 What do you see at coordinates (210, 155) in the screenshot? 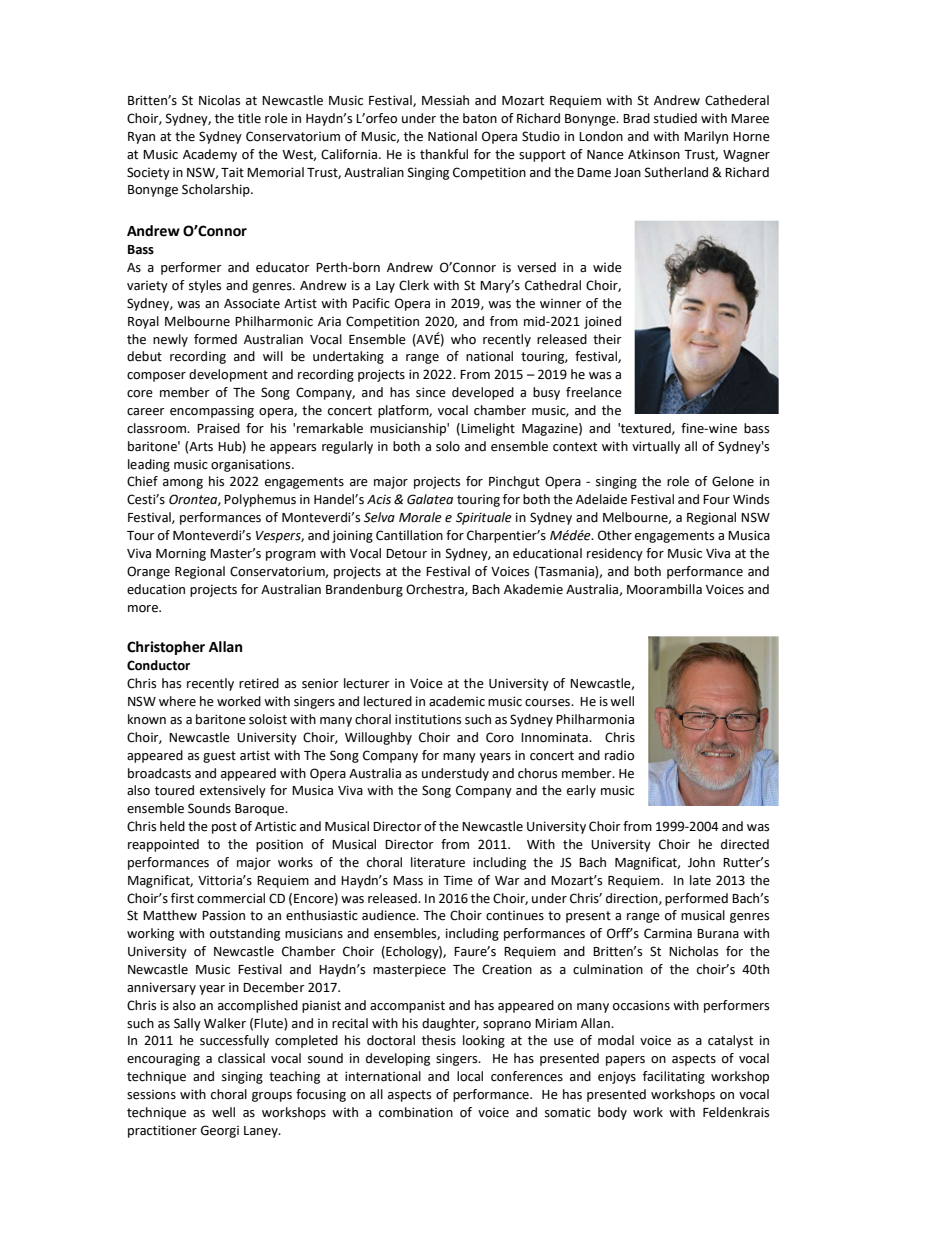
I see `Academy` at bounding box center [210, 155].
